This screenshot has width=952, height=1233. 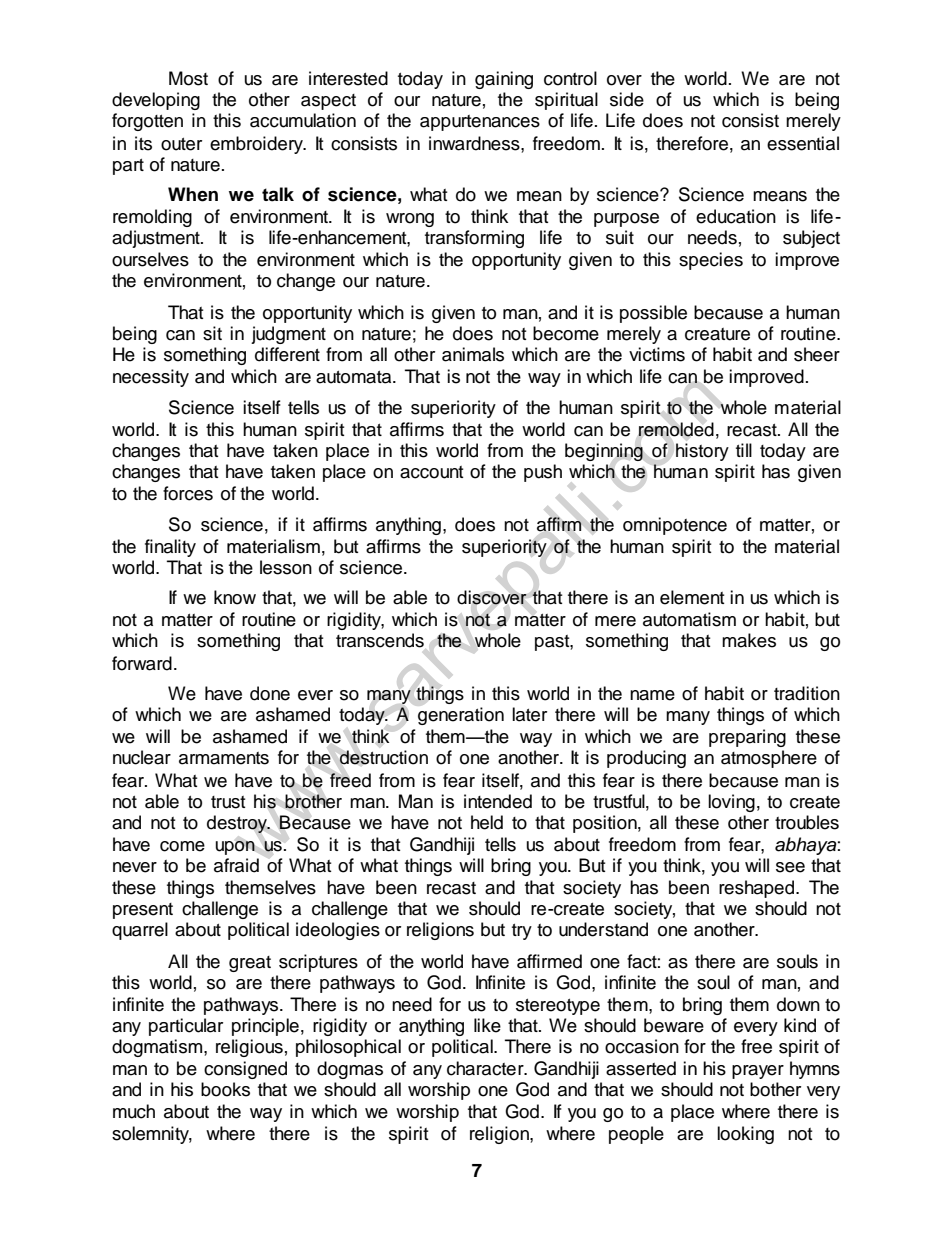 What do you see at coordinates (224, 758) in the screenshot?
I see `armaments` at bounding box center [224, 758].
